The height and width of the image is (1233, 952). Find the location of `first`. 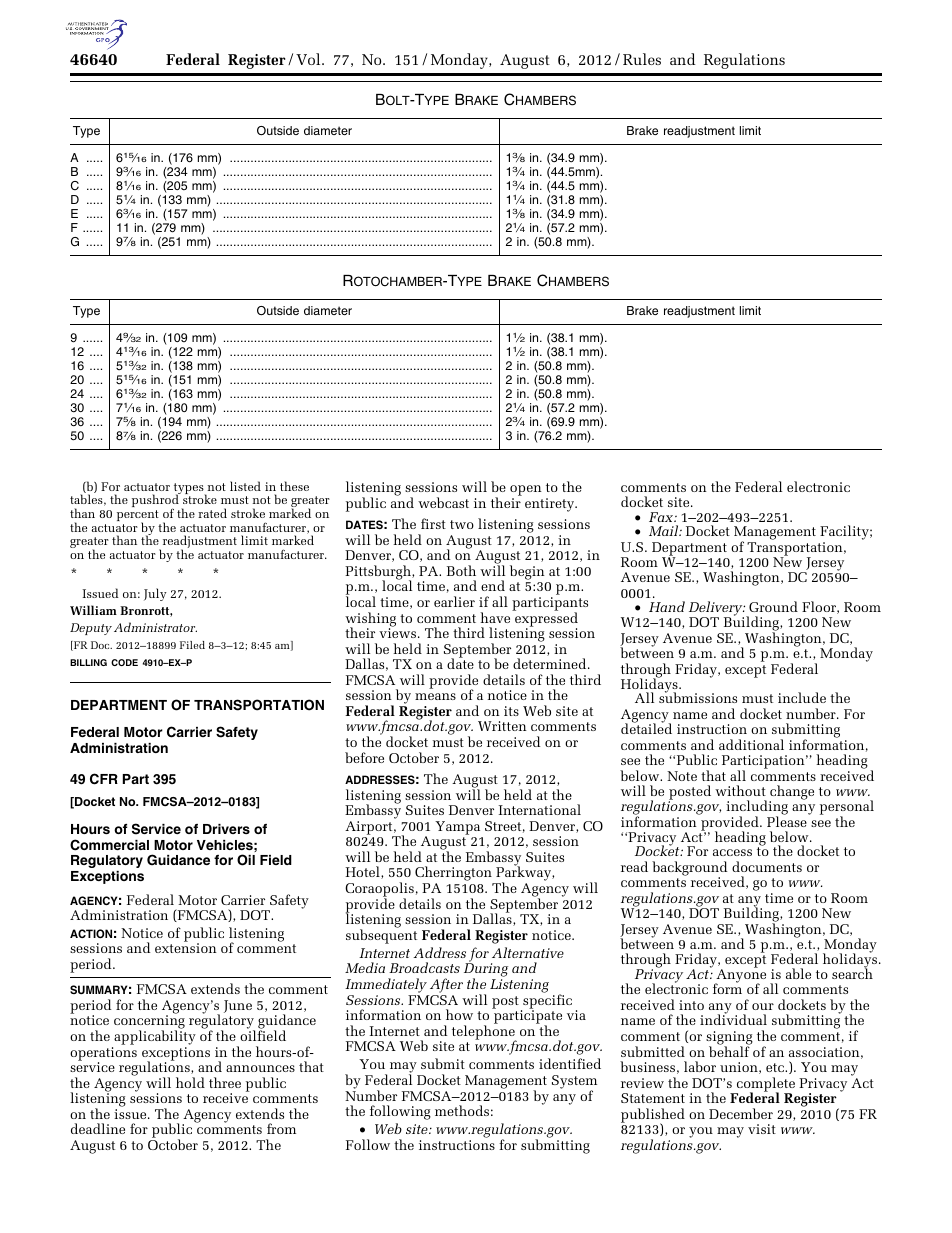

first is located at coordinates (433, 523).
